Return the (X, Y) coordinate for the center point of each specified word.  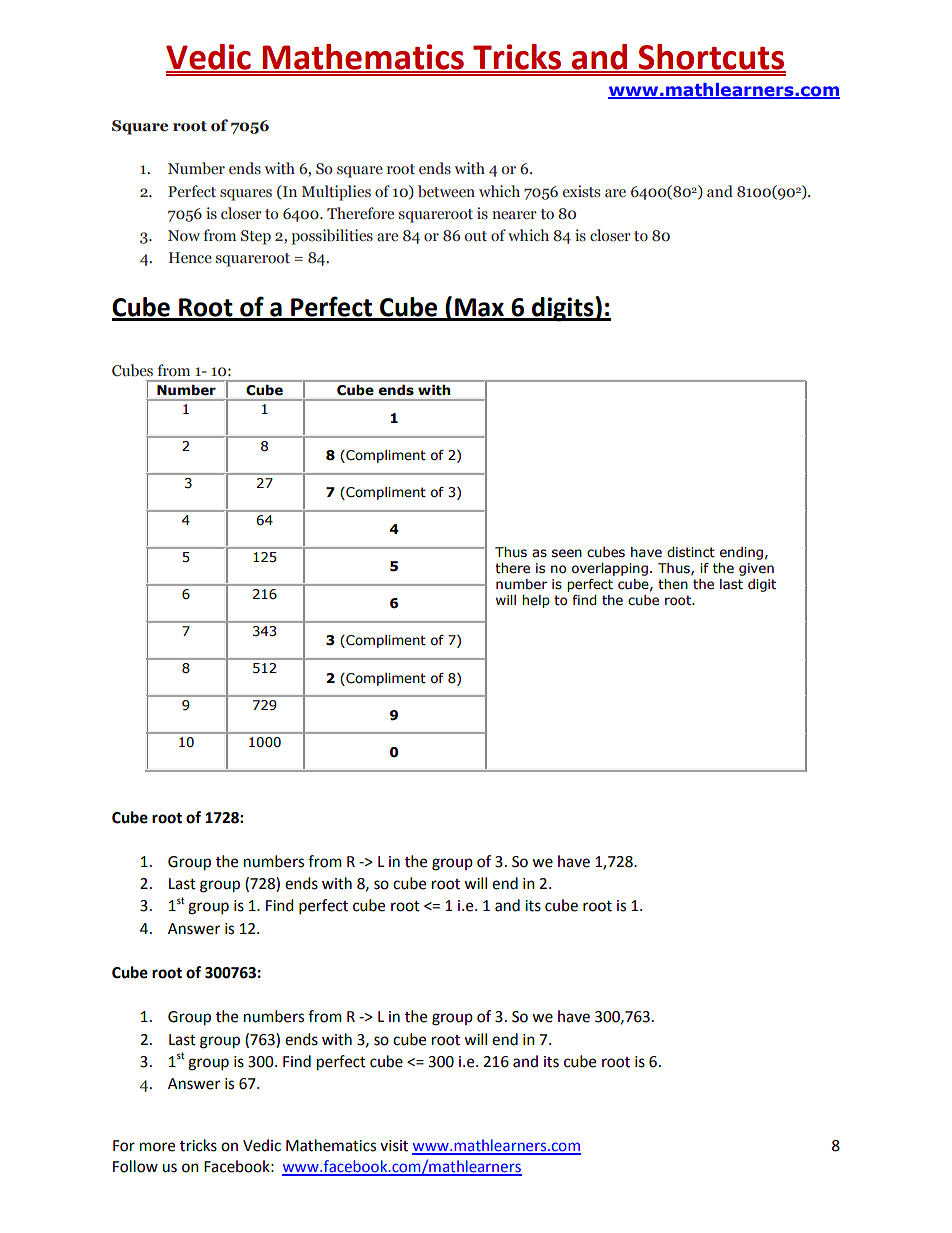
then (673, 584)
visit (394, 1146)
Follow (135, 1166)
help (536, 601)
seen (567, 553)
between (446, 191)
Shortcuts (711, 58)
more (157, 1147)
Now (184, 236)
